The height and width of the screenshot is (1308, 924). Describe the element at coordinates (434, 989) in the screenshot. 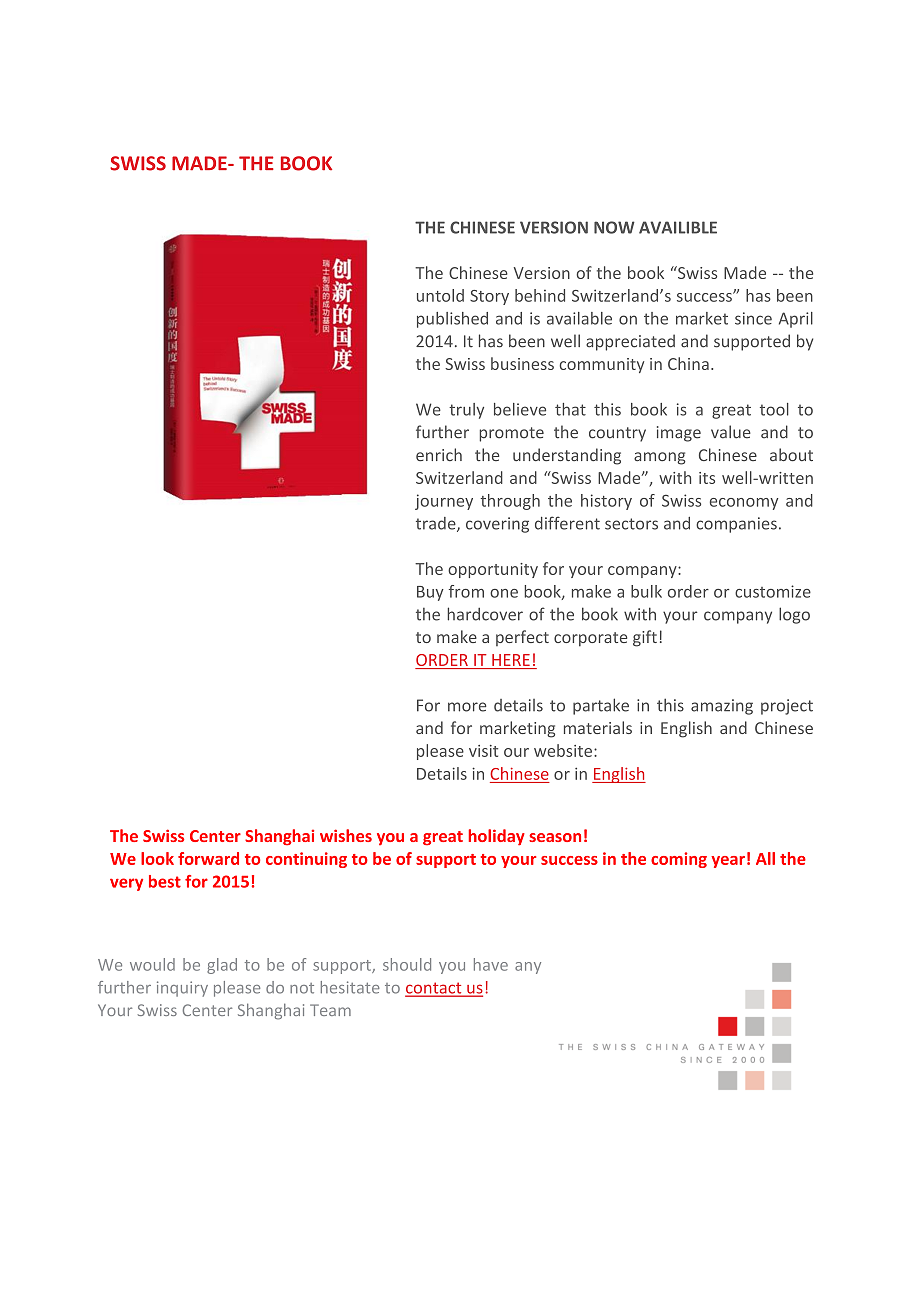

I see `contact` at that location.
